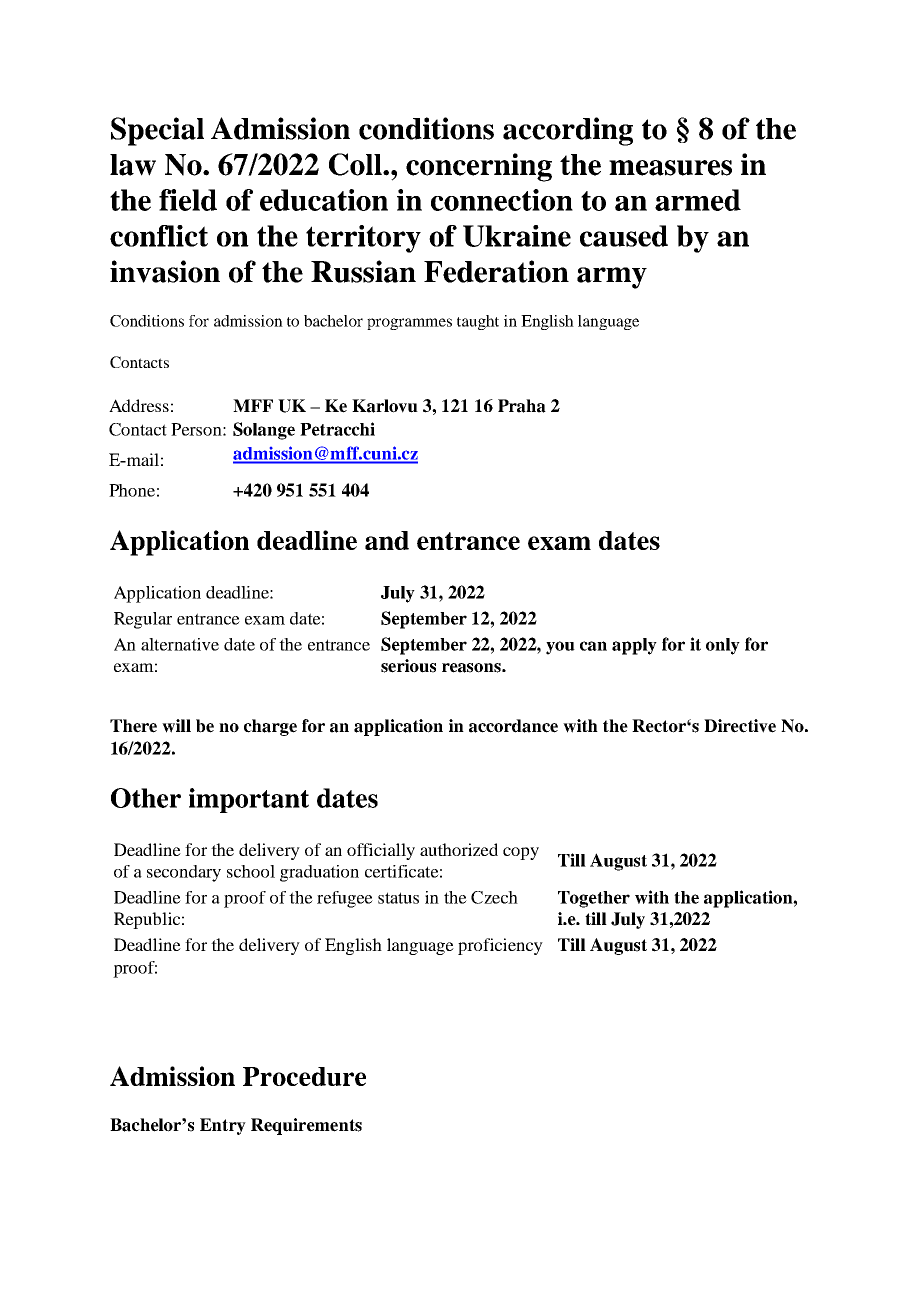 Image resolution: width=924 pixels, height=1308 pixels. Describe the element at coordinates (304, 1076) in the screenshot. I see `Procedure` at that location.
